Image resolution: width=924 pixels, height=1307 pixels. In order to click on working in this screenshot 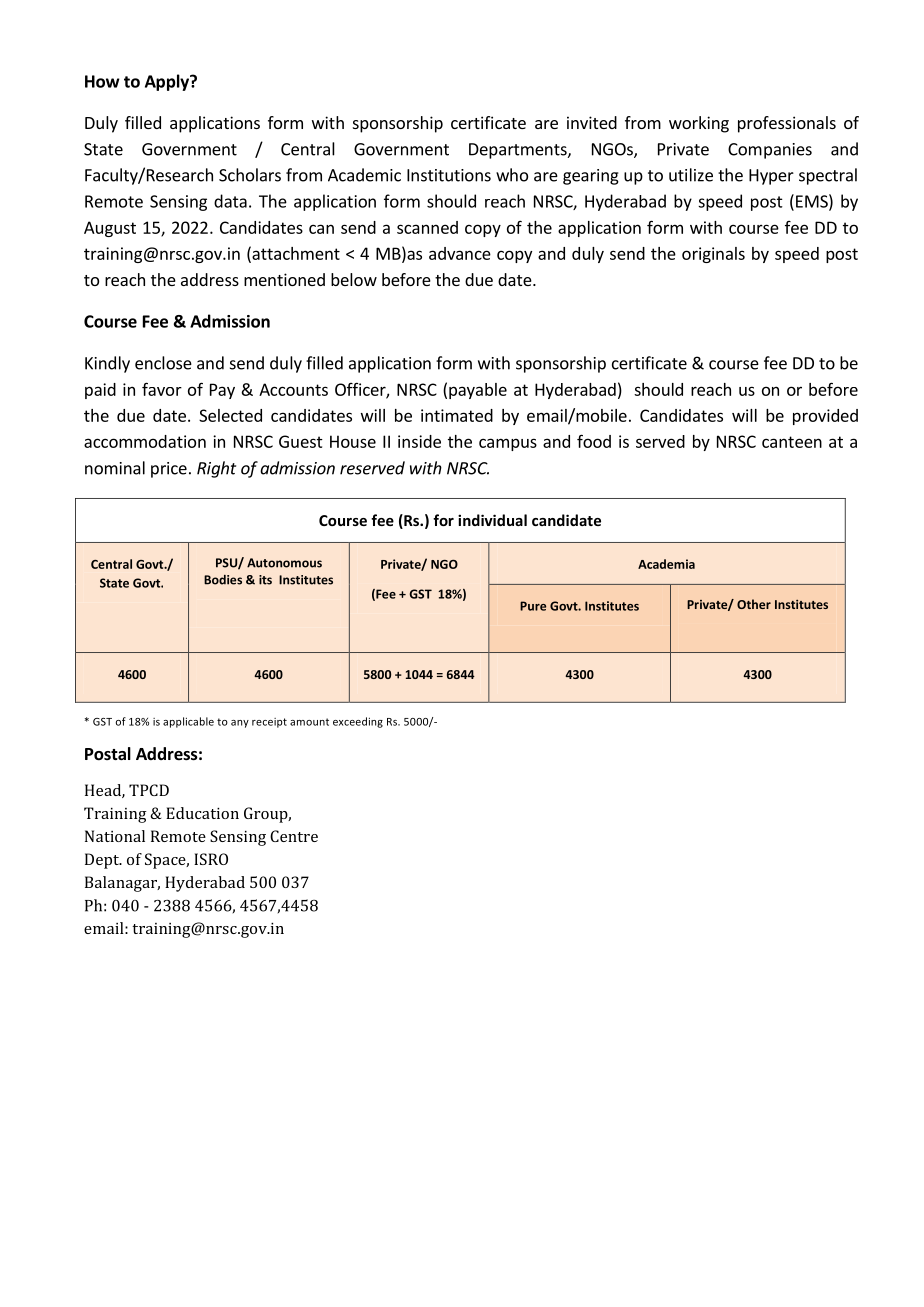, I will do `click(699, 124)`.
